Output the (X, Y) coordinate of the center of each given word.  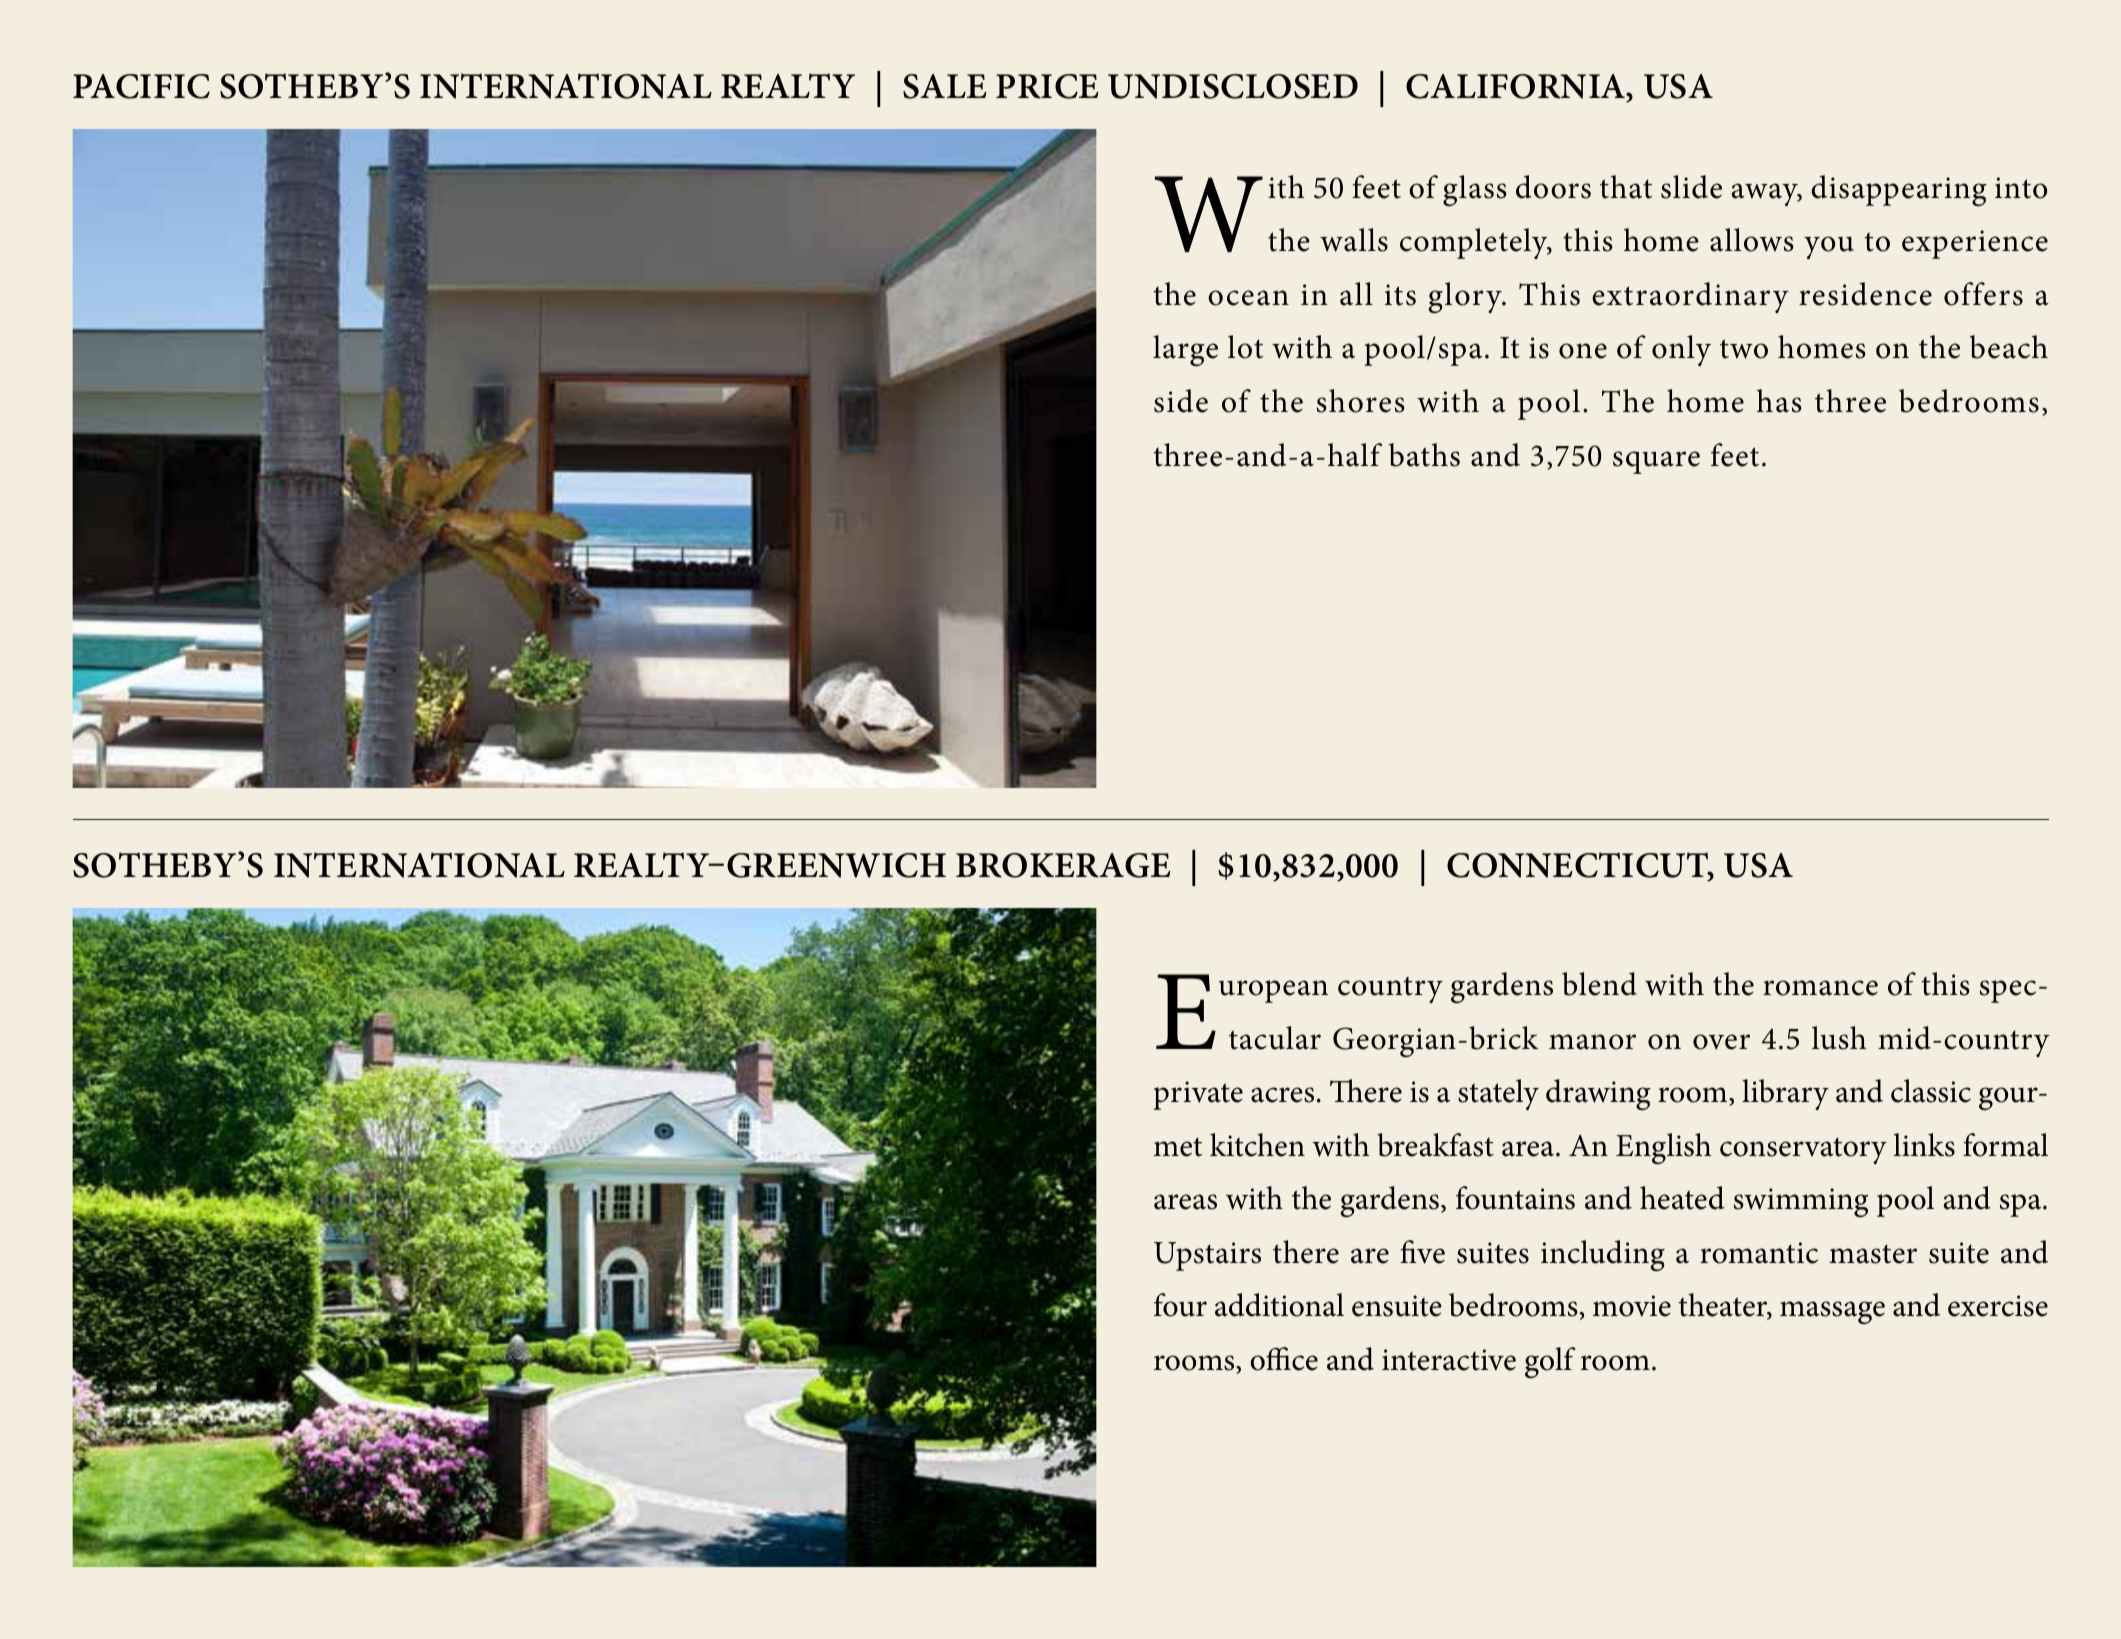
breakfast (1435, 1145)
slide (1691, 187)
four (1180, 1305)
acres (1282, 1095)
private (1198, 1095)
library (1785, 1094)
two (1744, 349)
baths (1424, 455)
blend (1599, 984)
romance (1820, 988)
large (1185, 350)
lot (1245, 347)
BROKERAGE (1063, 865)
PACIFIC (141, 86)
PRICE (1047, 86)
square (1656, 462)
